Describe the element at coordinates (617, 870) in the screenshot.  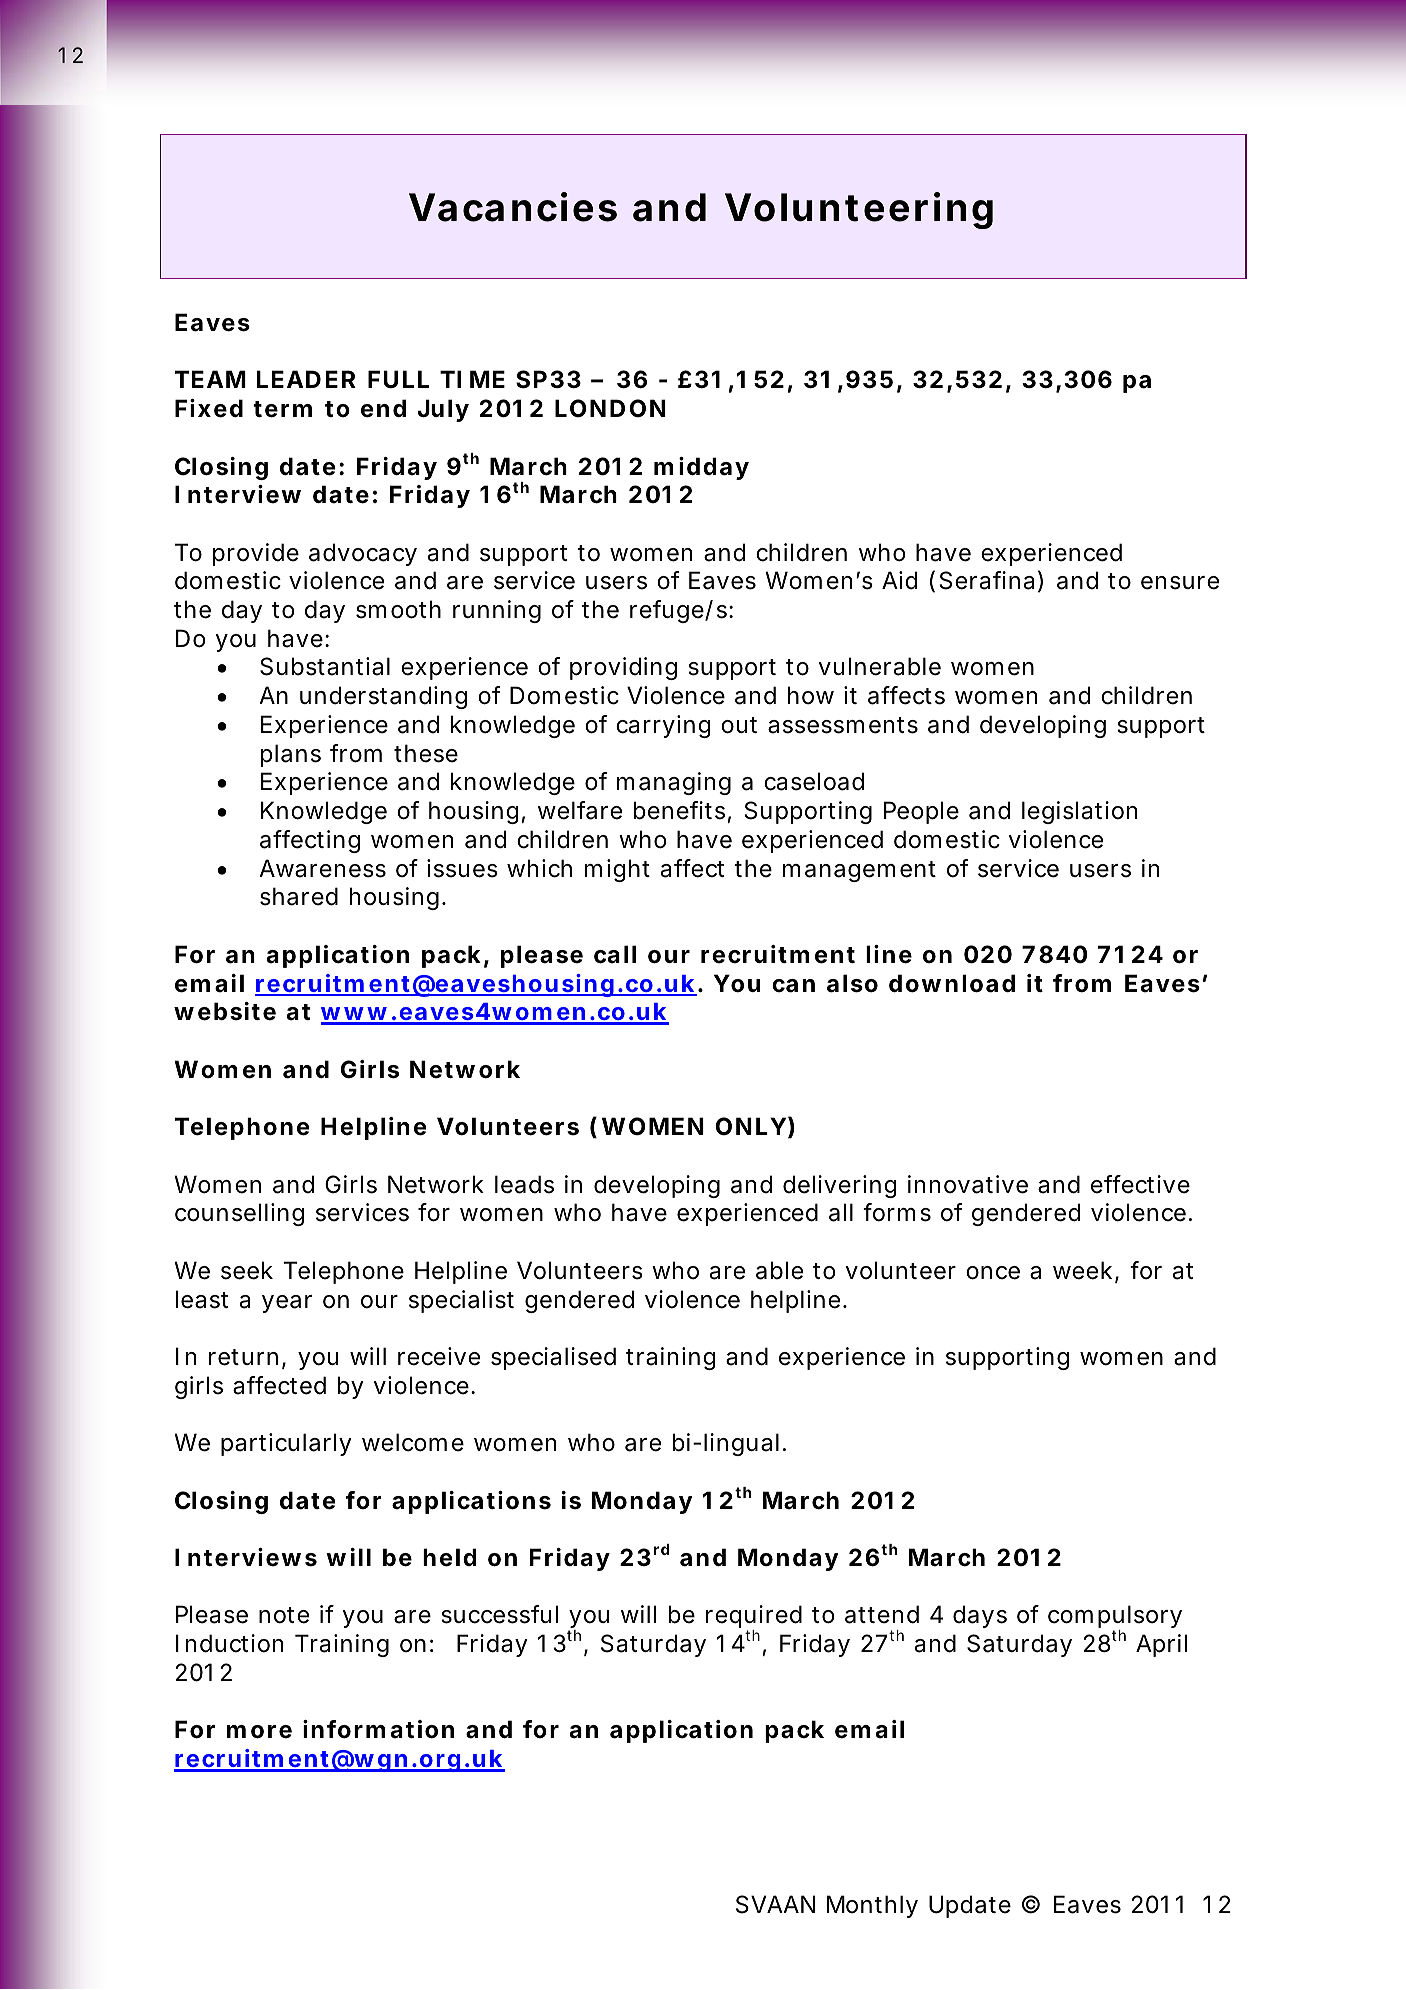
I see `might` at that location.
